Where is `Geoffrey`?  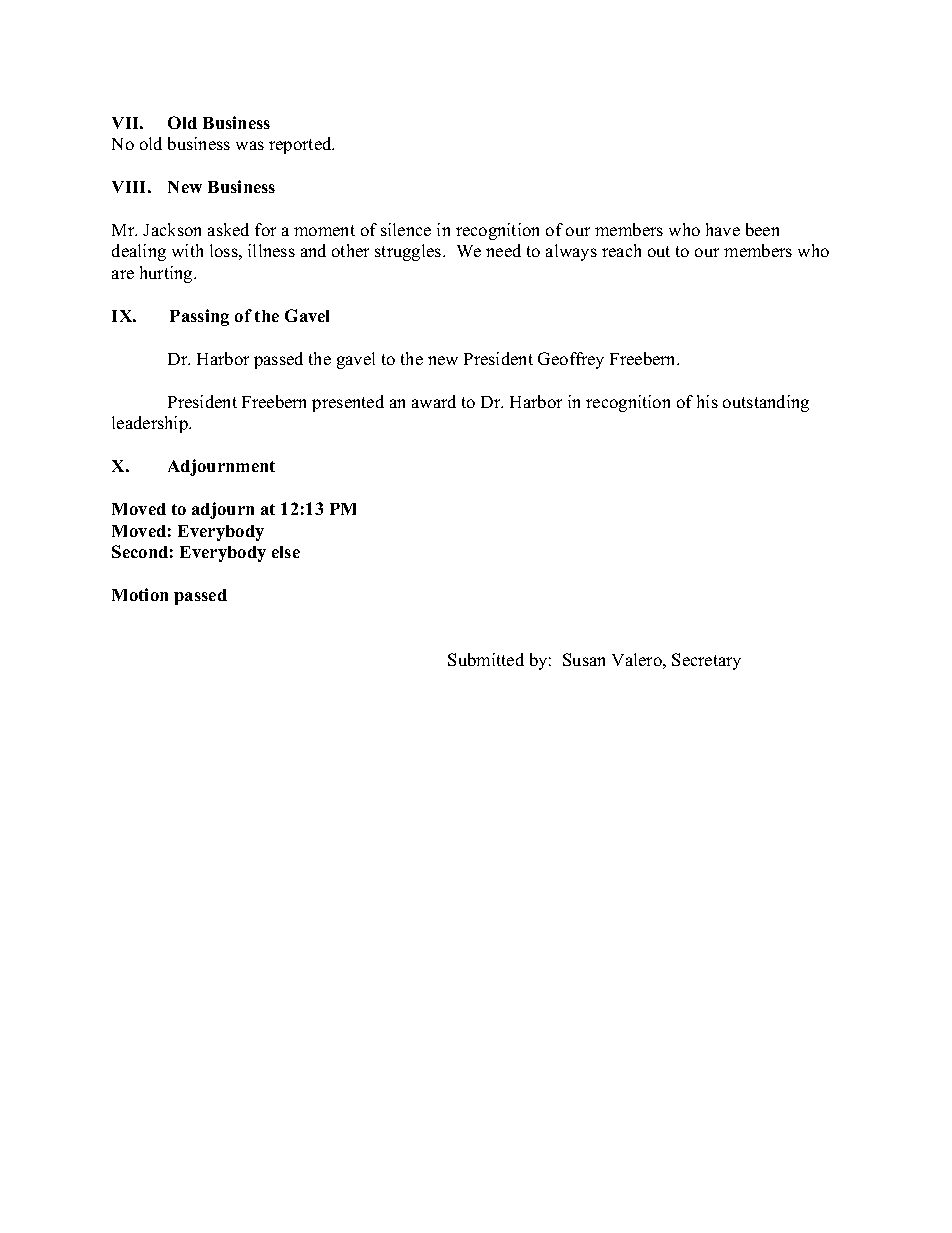
Geoffrey is located at coordinates (571, 360).
